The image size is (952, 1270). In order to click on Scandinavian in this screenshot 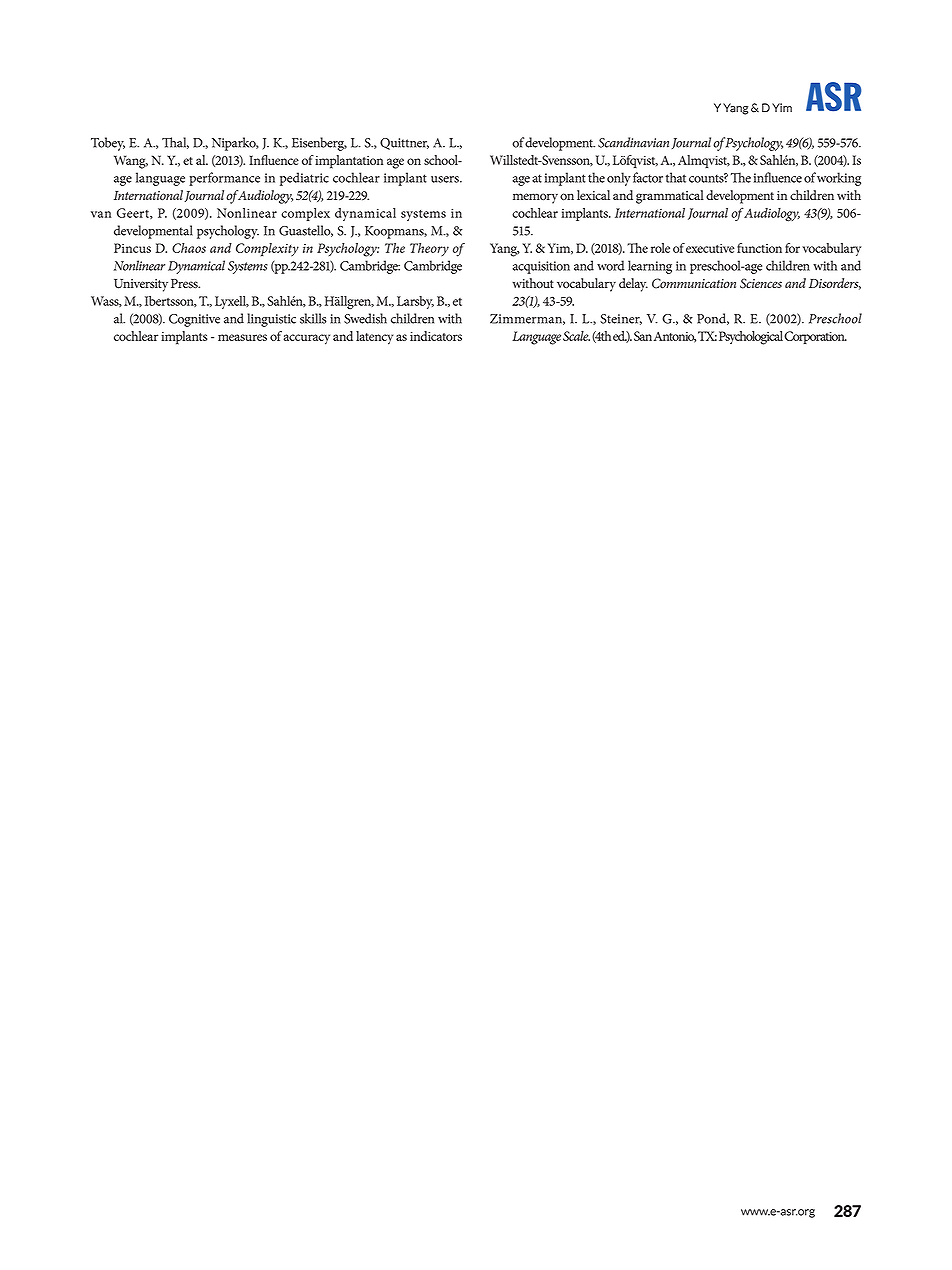, I will do `click(633, 142)`.
